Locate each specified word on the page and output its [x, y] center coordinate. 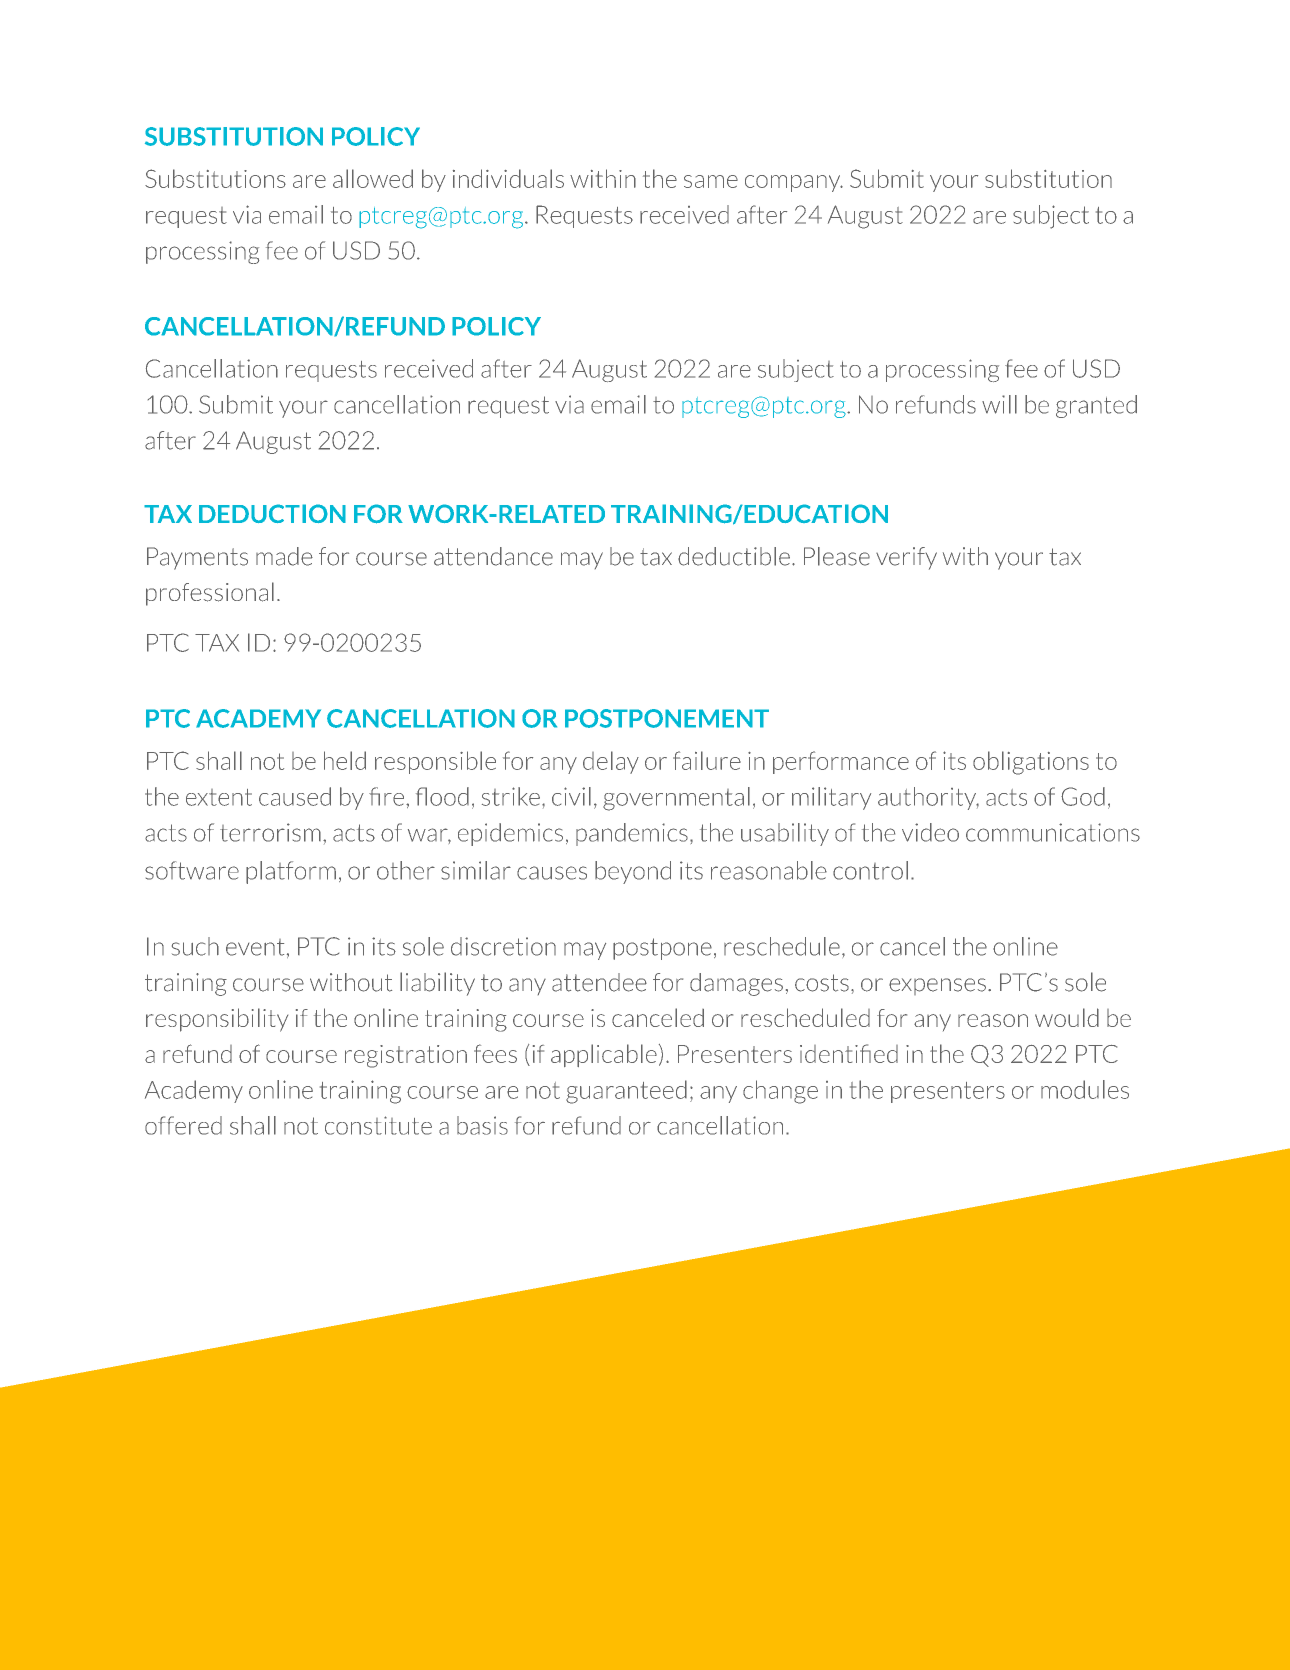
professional [210, 594]
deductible [734, 556]
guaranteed [626, 1092]
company [794, 183]
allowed [373, 178]
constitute [378, 1125]
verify [906, 558]
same [711, 181]
